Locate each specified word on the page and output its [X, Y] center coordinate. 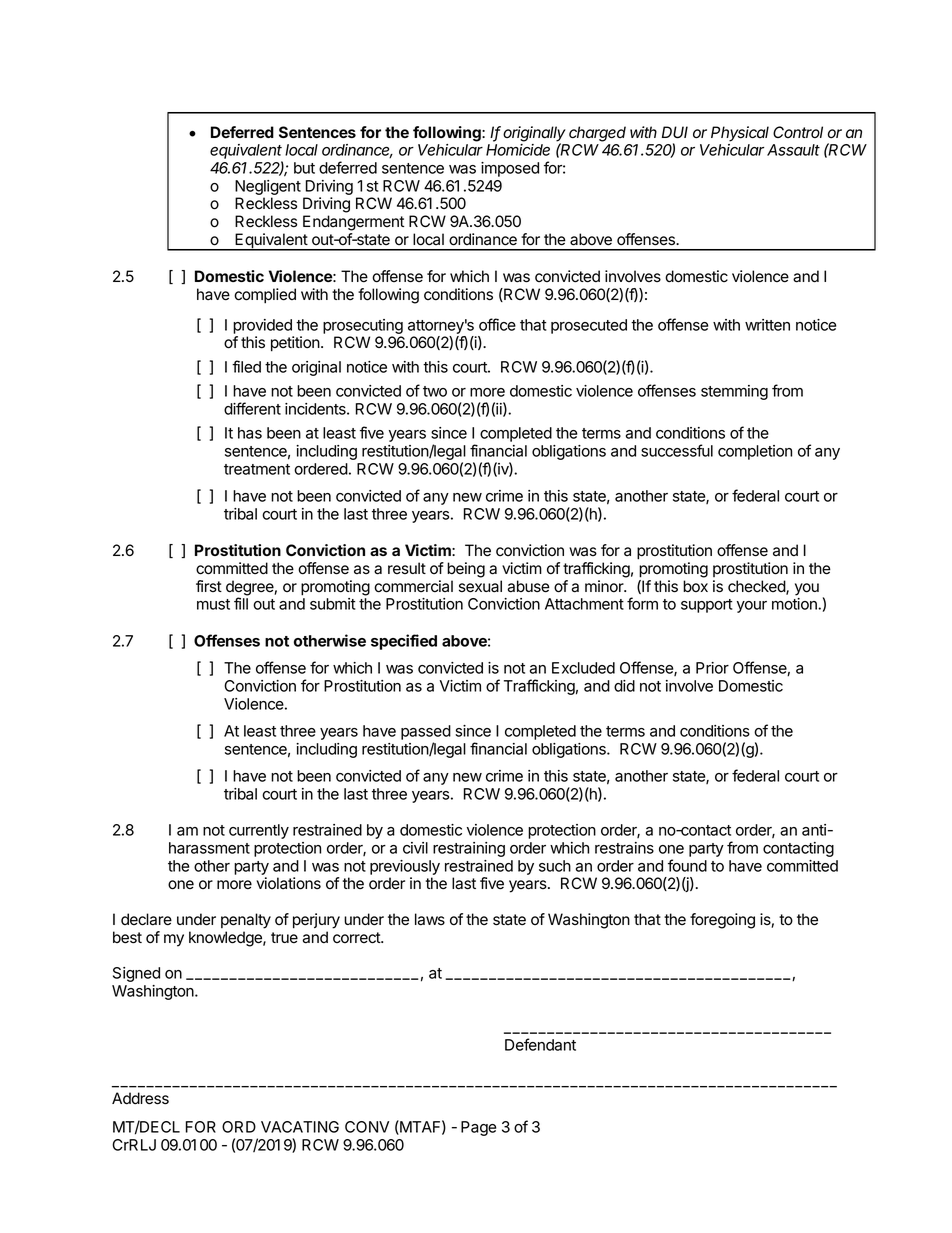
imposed [510, 169]
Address [140, 1098]
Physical [740, 134]
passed [426, 734]
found [687, 865]
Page [478, 1128]
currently [259, 831]
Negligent [268, 187]
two [435, 391]
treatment [257, 469]
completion [755, 452]
